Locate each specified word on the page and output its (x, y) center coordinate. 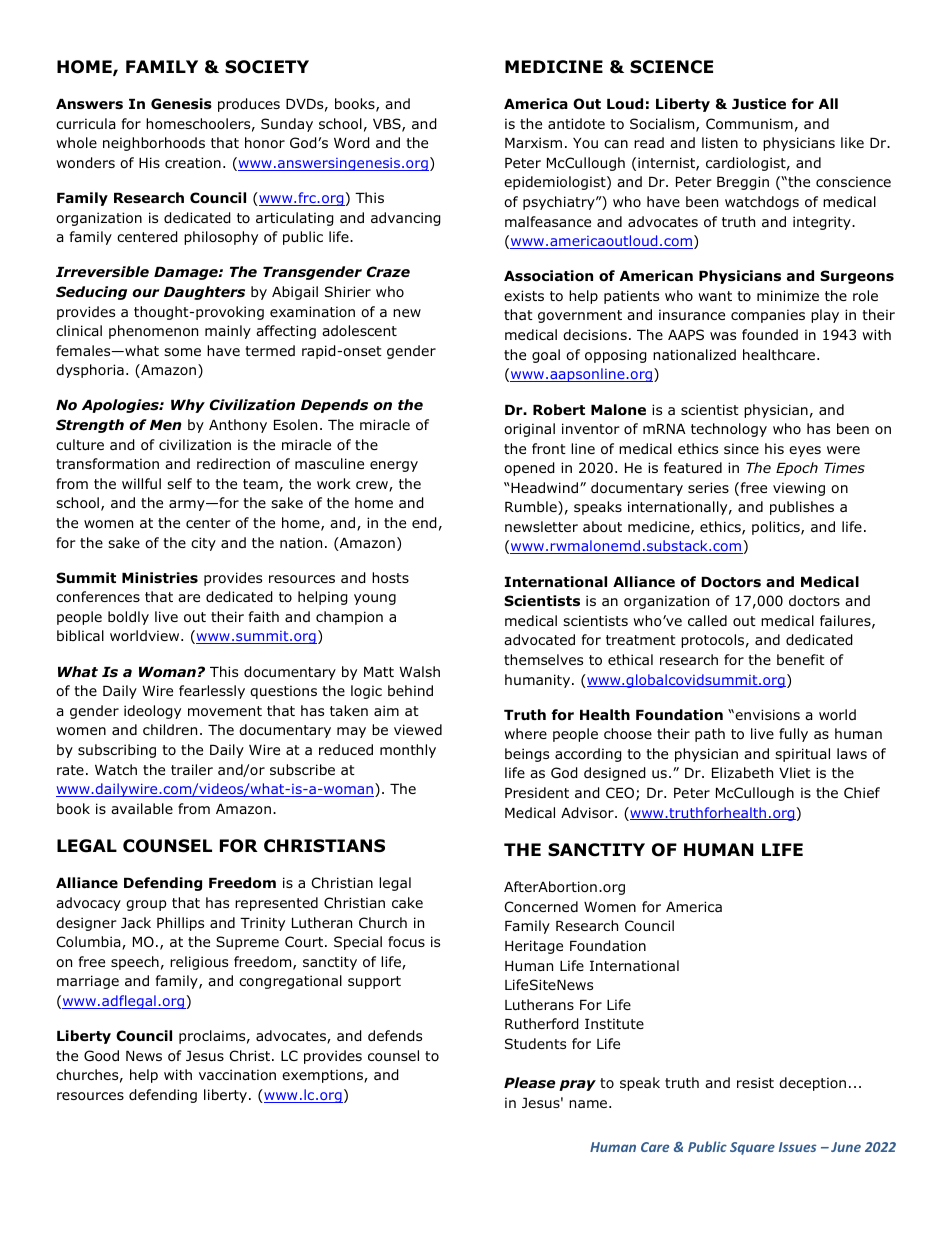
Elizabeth (742, 772)
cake (407, 902)
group (146, 905)
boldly (128, 618)
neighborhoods (154, 144)
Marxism (533, 142)
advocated (539, 640)
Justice (759, 103)
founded (770, 334)
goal (546, 356)
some (182, 352)
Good (101, 1056)
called (707, 620)
